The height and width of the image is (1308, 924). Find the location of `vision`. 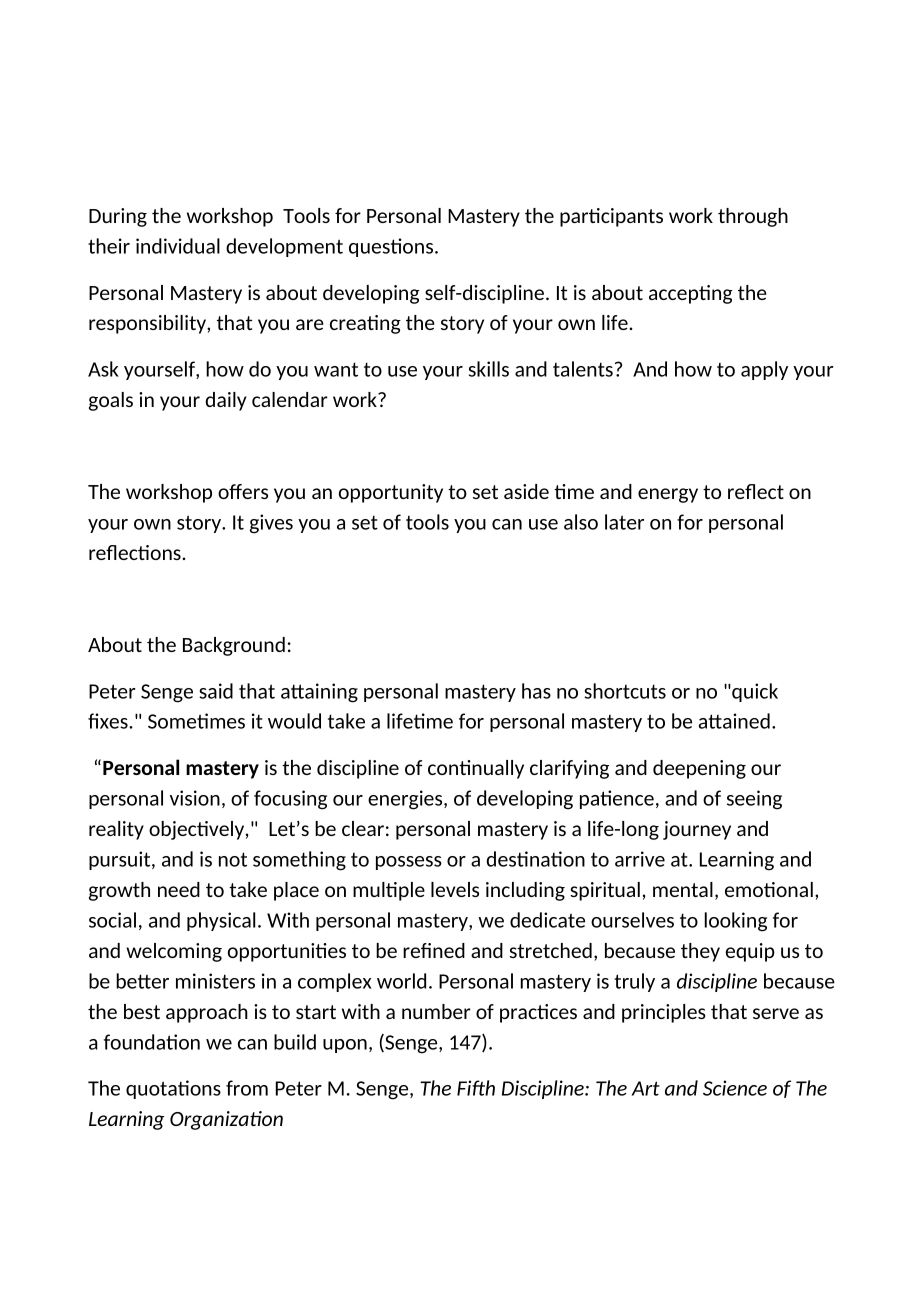

vision is located at coordinates (195, 798).
